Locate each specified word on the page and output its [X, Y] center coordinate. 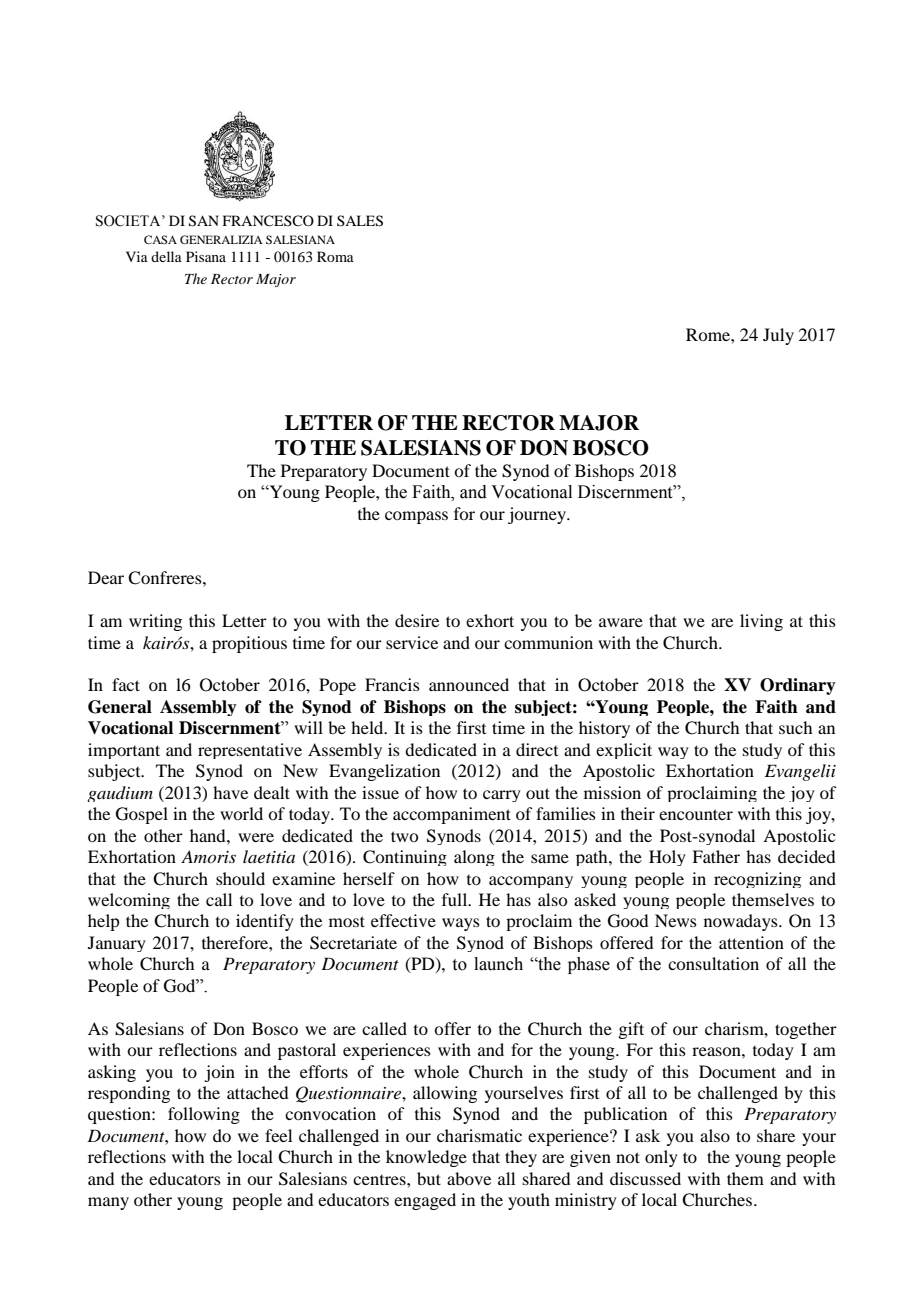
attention [751, 942]
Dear [106, 577]
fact [126, 684]
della [166, 256]
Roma [335, 256]
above [469, 1178]
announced [469, 684]
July [778, 336]
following [204, 1115]
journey [538, 515]
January [117, 944]
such [795, 727]
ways [461, 924]
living [761, 622]
